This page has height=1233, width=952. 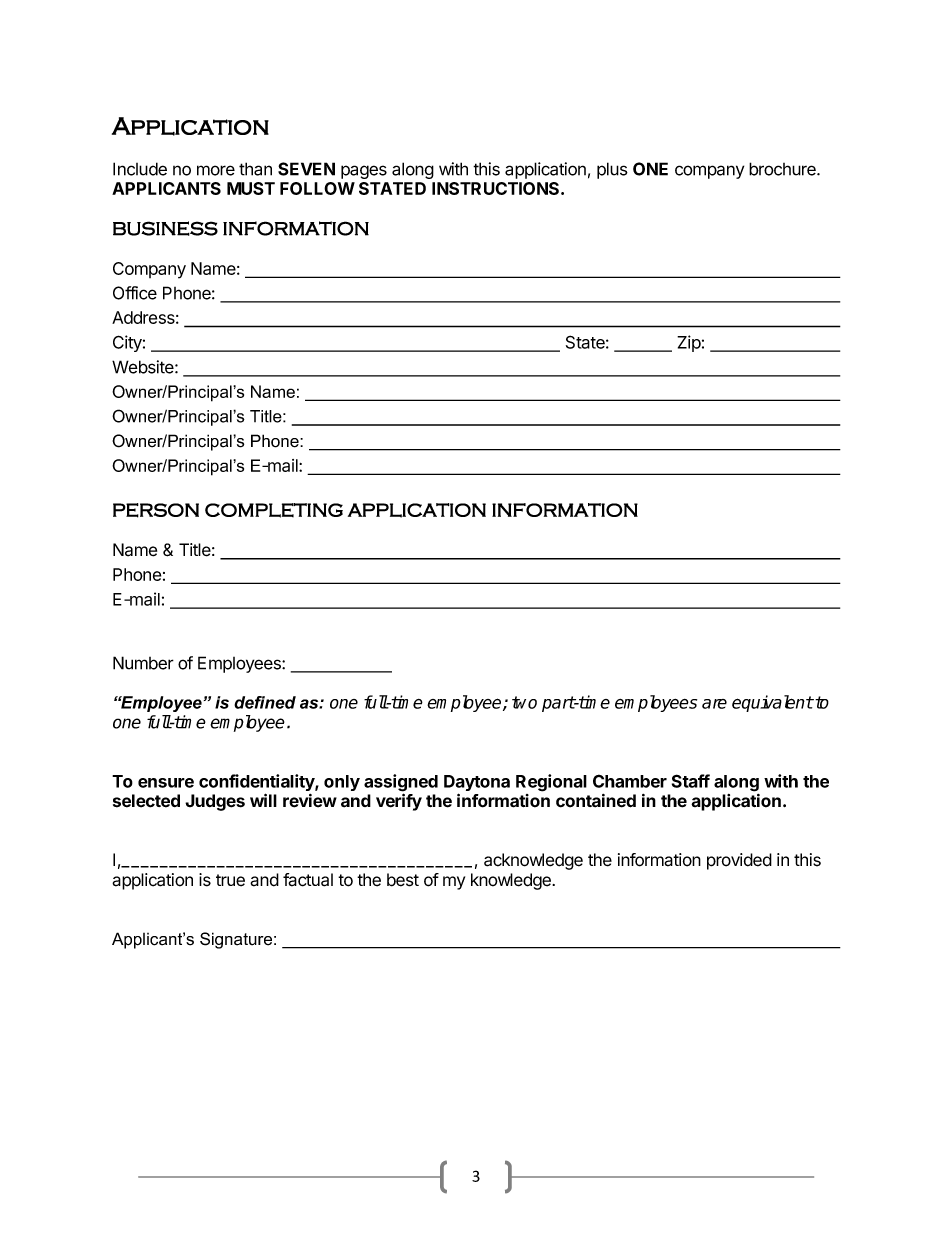 I want to click on true, so click(x=230, y=880).
